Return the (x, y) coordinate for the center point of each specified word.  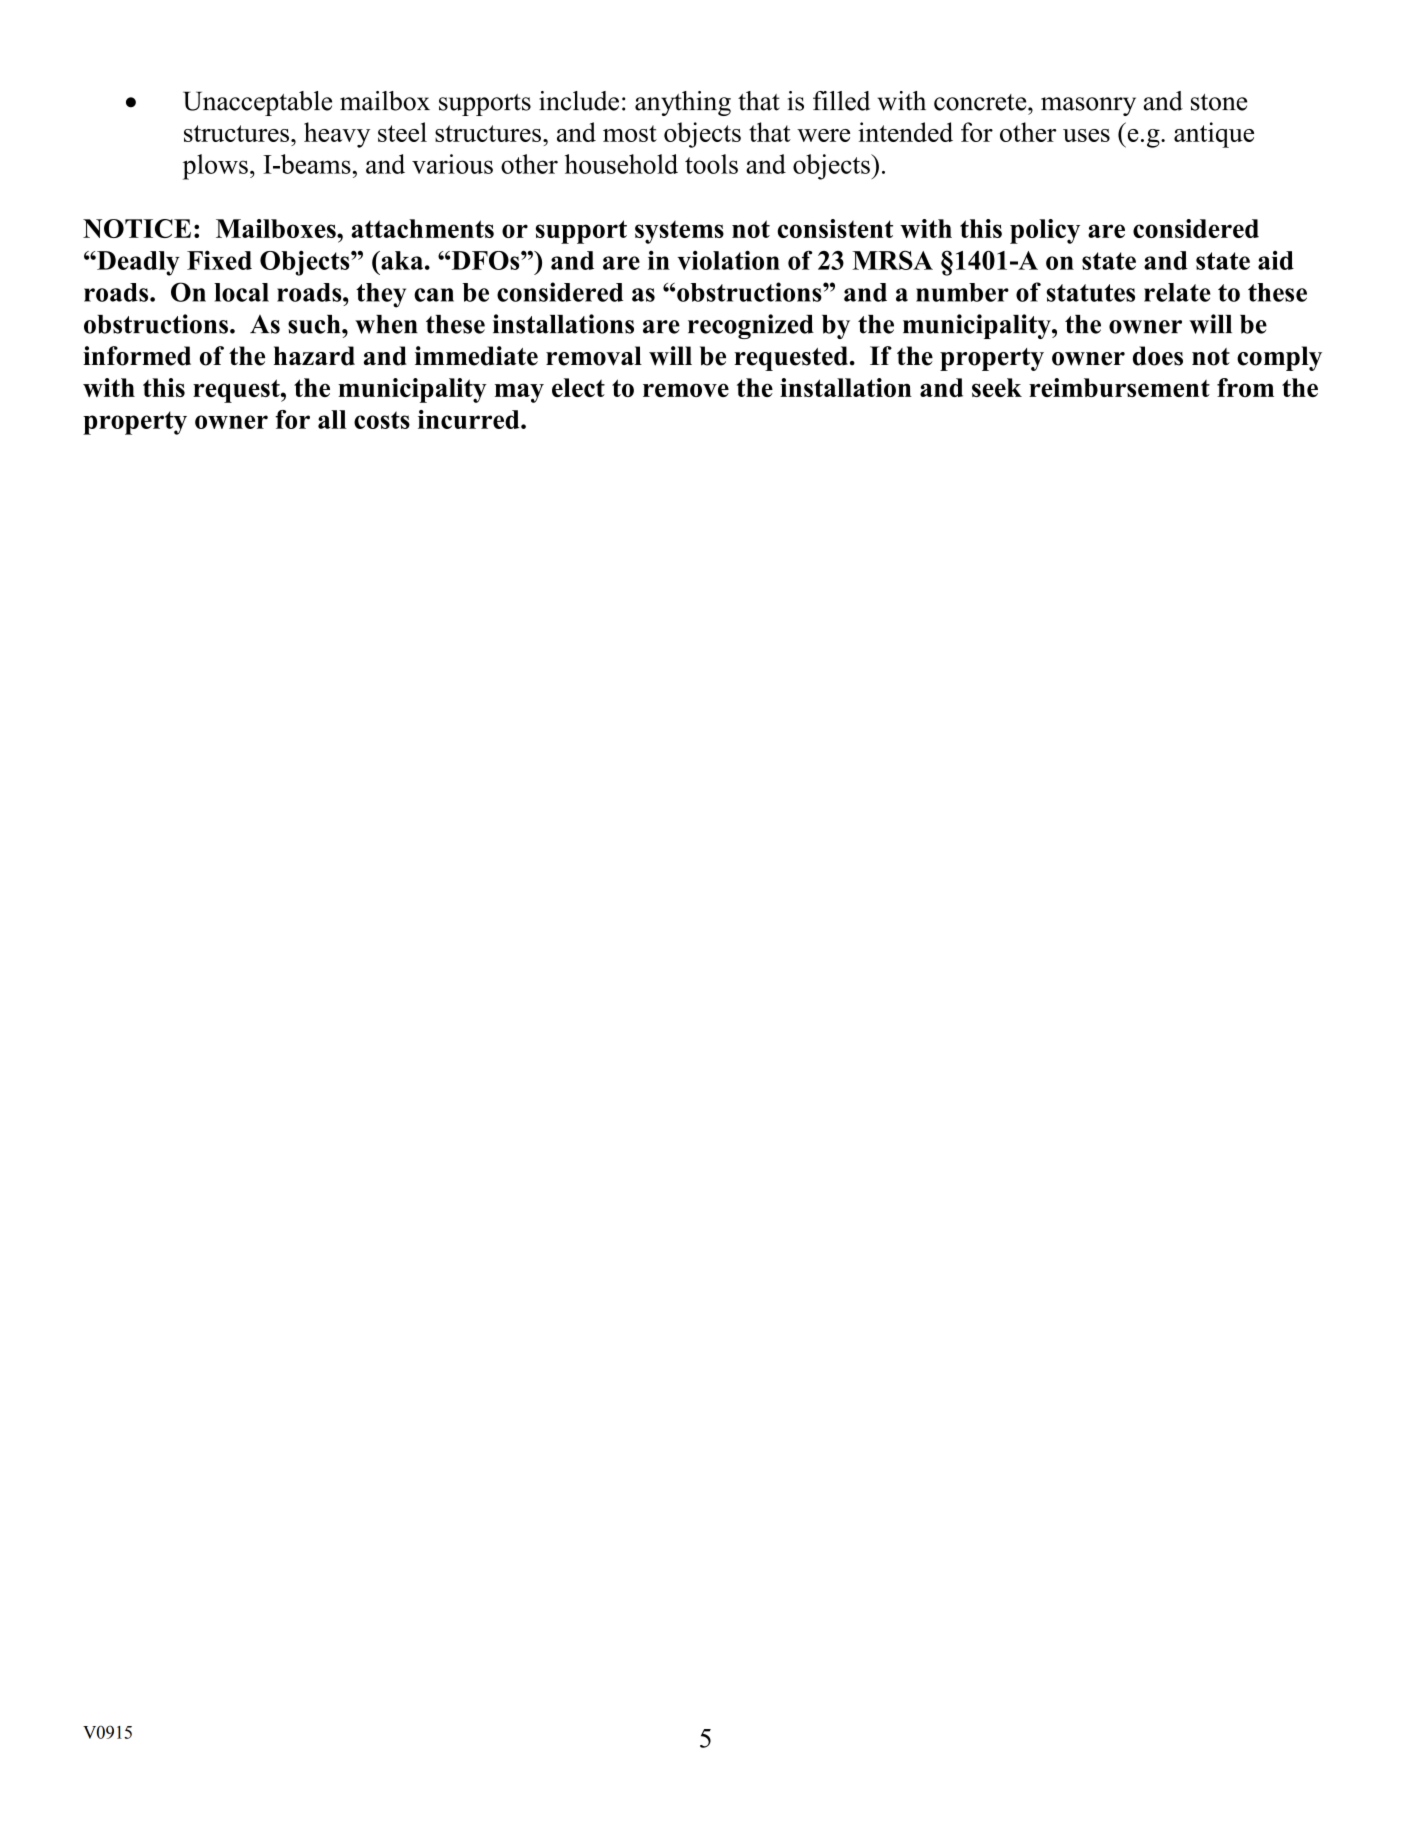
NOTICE (137, 228)
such (315, 324)
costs (382, 420)
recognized (751, 326)
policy (1045, 231)
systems (679, 232)
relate (1177, 292)
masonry (1088, 106)
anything (683, 103)
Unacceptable (257, 103)
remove (686, 390)
